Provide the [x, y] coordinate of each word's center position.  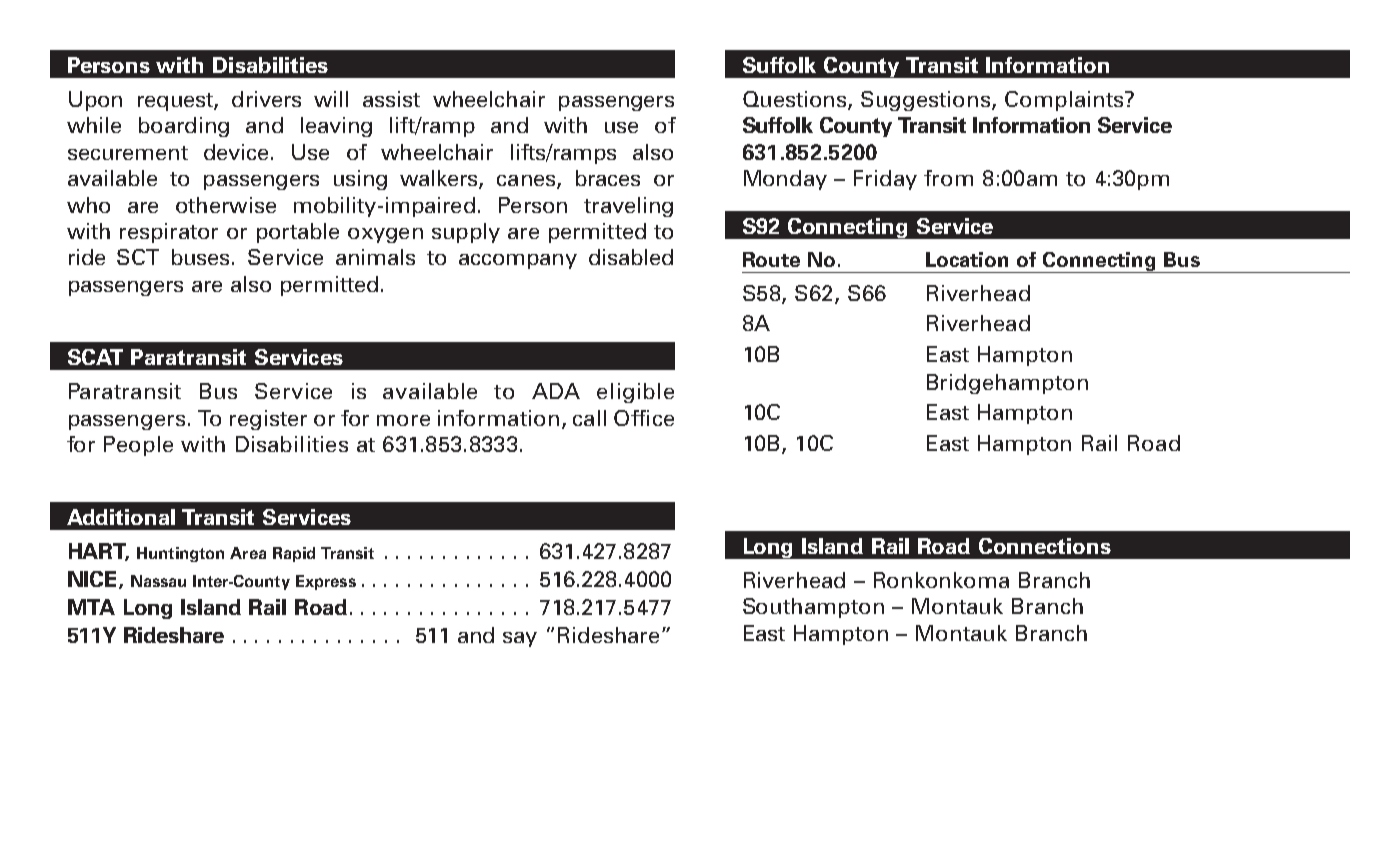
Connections [1045, 546]
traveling [628, 207]
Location [967, 259]
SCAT [95, 357]
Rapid [294, 554]
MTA [91, 607]
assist [391, 99]
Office [644, 418]
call [589, 418]
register [268, 420]
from [948, 178]
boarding [184, 127]
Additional [121, 517]
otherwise [226, 205]
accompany [518, 261]
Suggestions [927, 101]
